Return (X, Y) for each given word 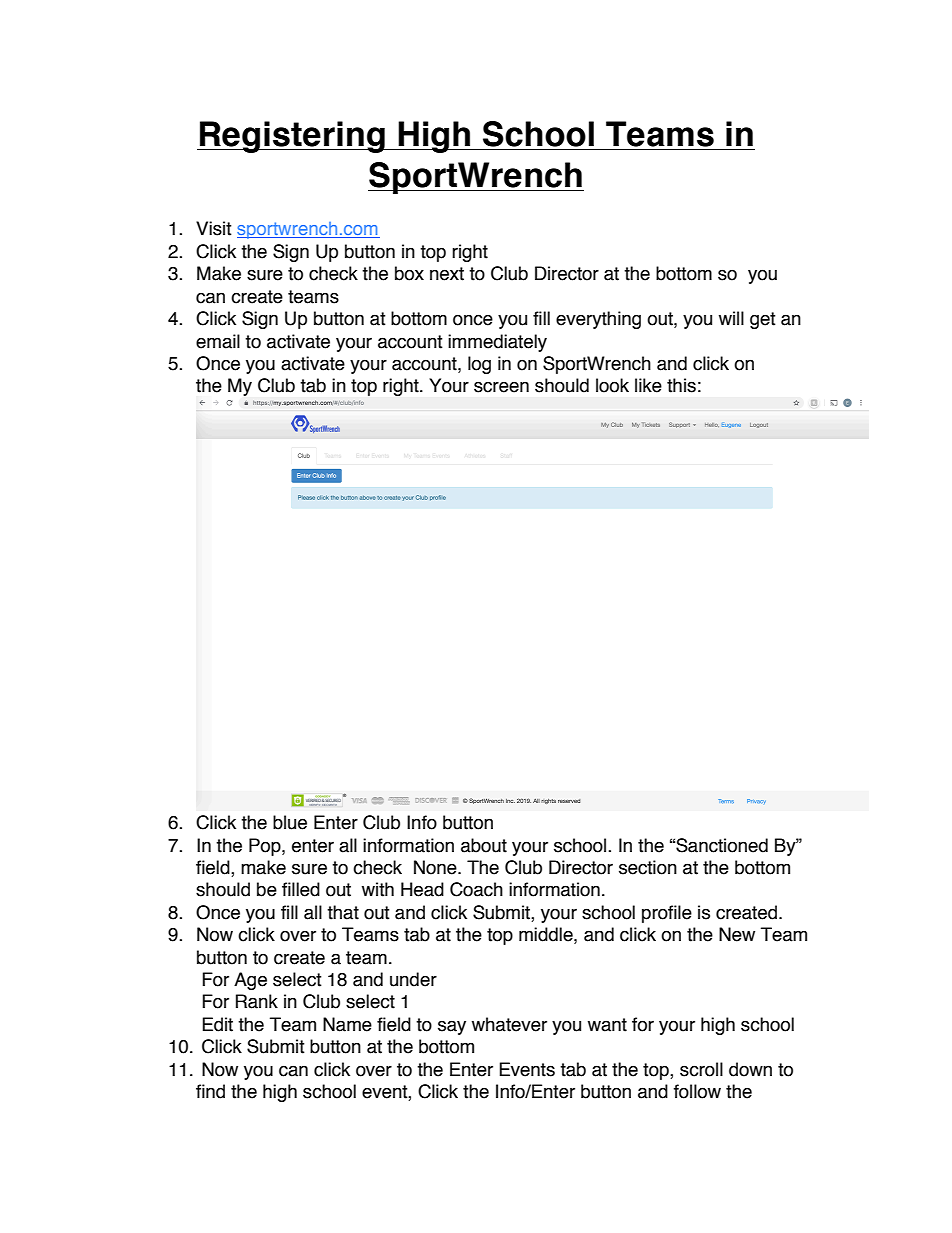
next (447, 274)
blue (290, 822)
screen (501, 387)
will (731, 318)
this (681, 385)
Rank (257, 1001)
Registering (292, 137)
